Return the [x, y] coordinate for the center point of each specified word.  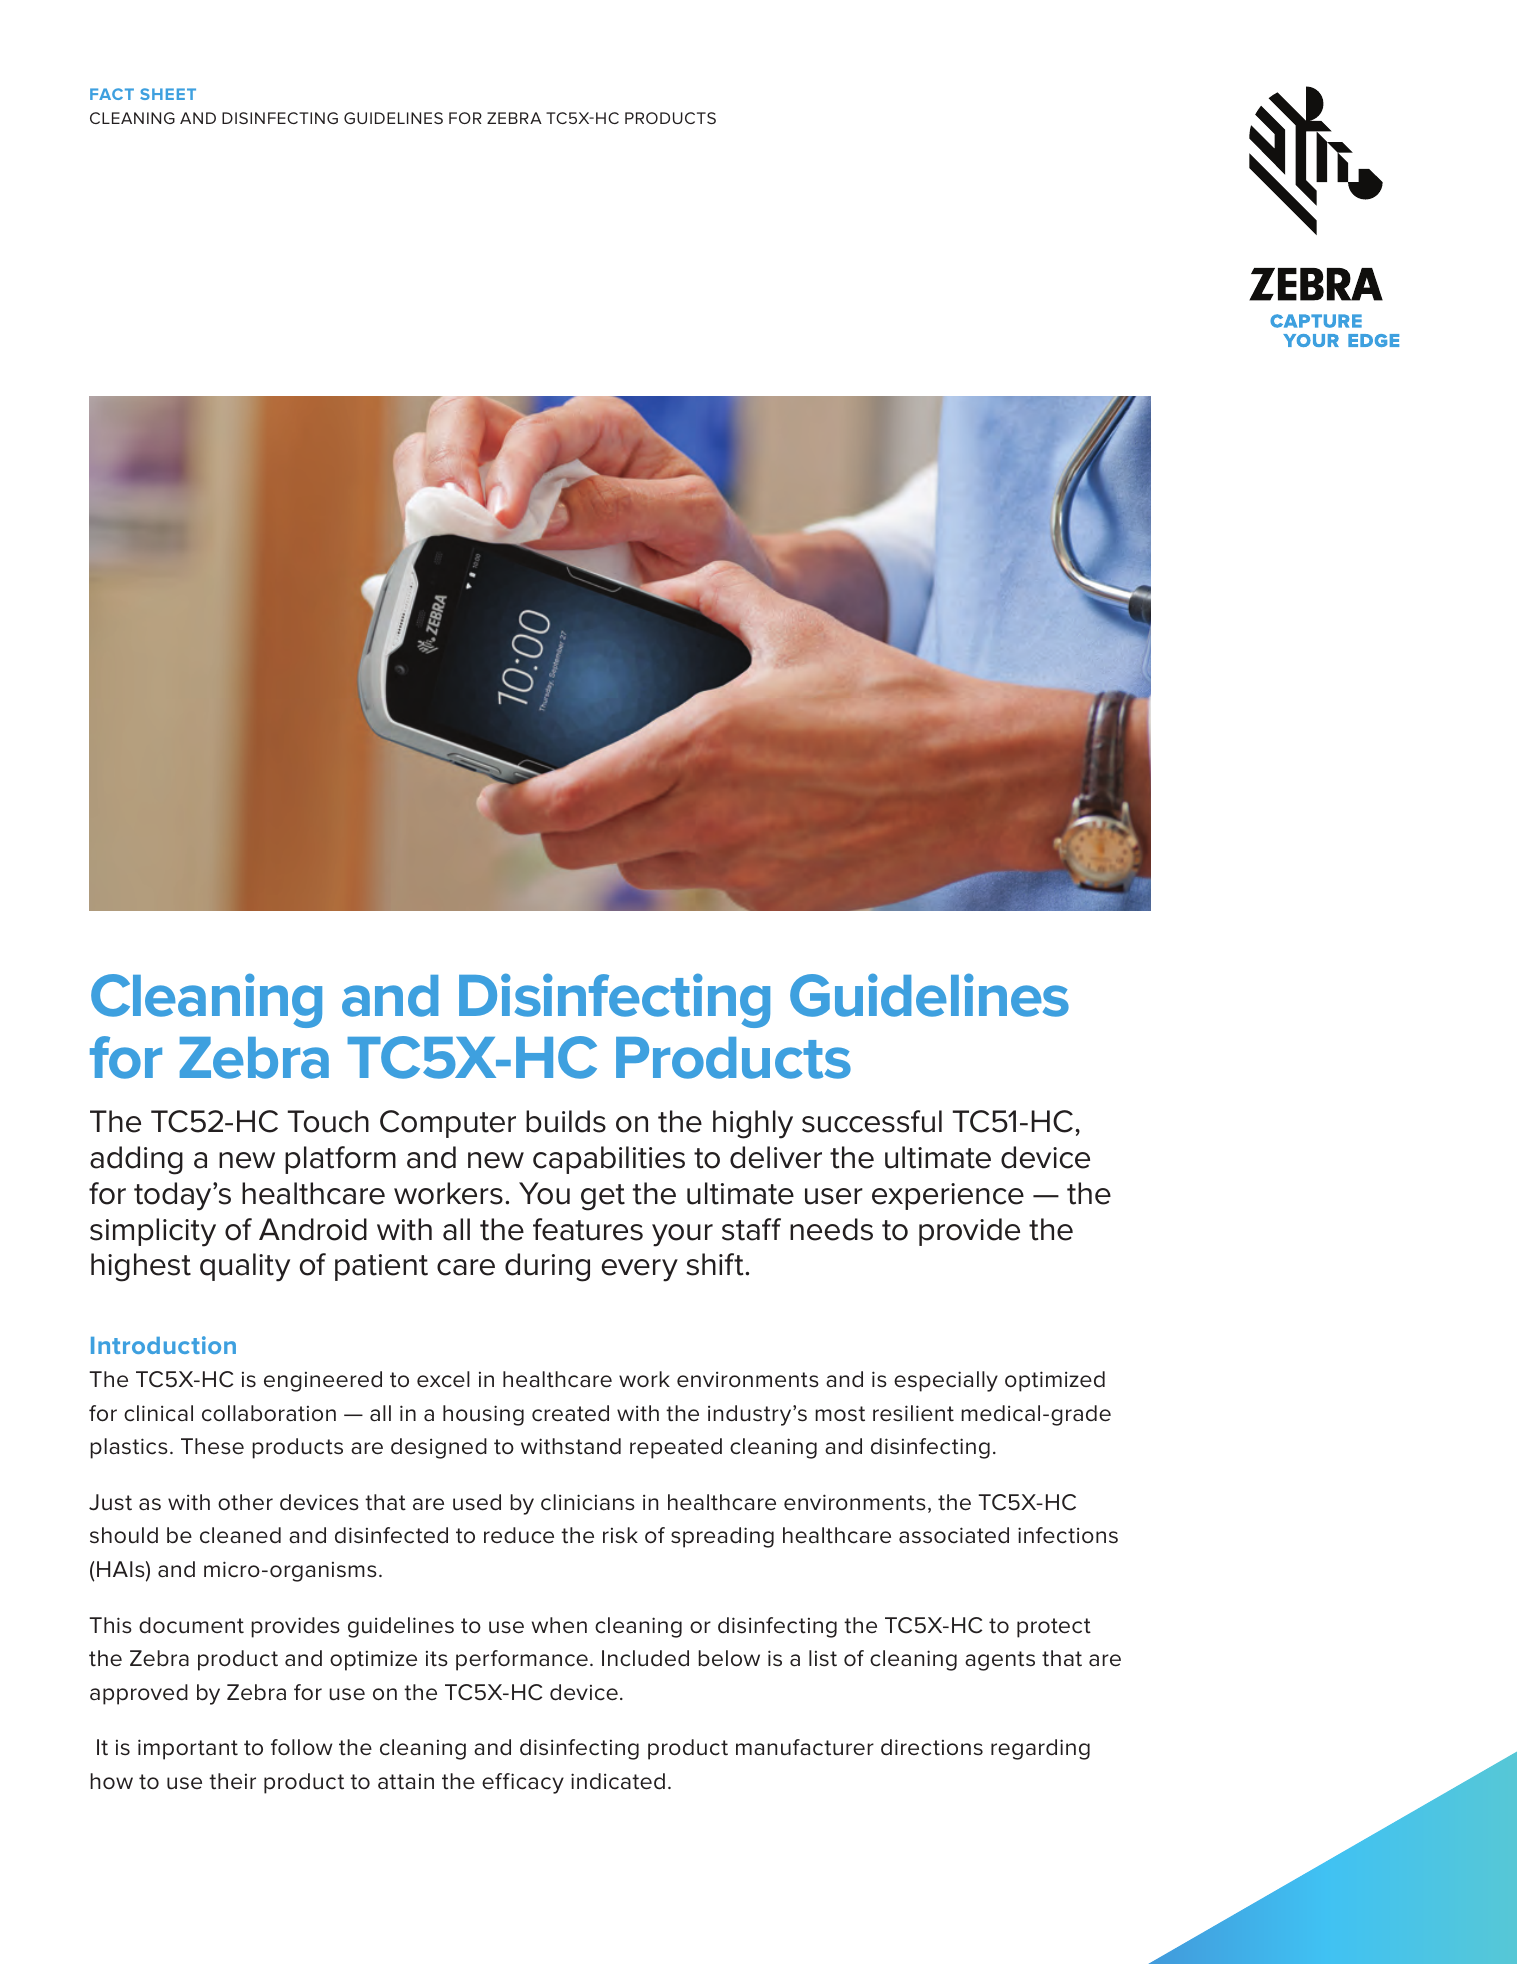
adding [136, 1160]
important [188, 1749]
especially [946, 1381]
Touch [328, 1121]
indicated [618, 1781]
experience [948, 1196]
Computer [448, 1124]
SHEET [168, 94]
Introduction [163, 1345]
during [547, 1267]
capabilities [609, 1160]
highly [753, 1124]
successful [872, 1121]
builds [566, 1121]
